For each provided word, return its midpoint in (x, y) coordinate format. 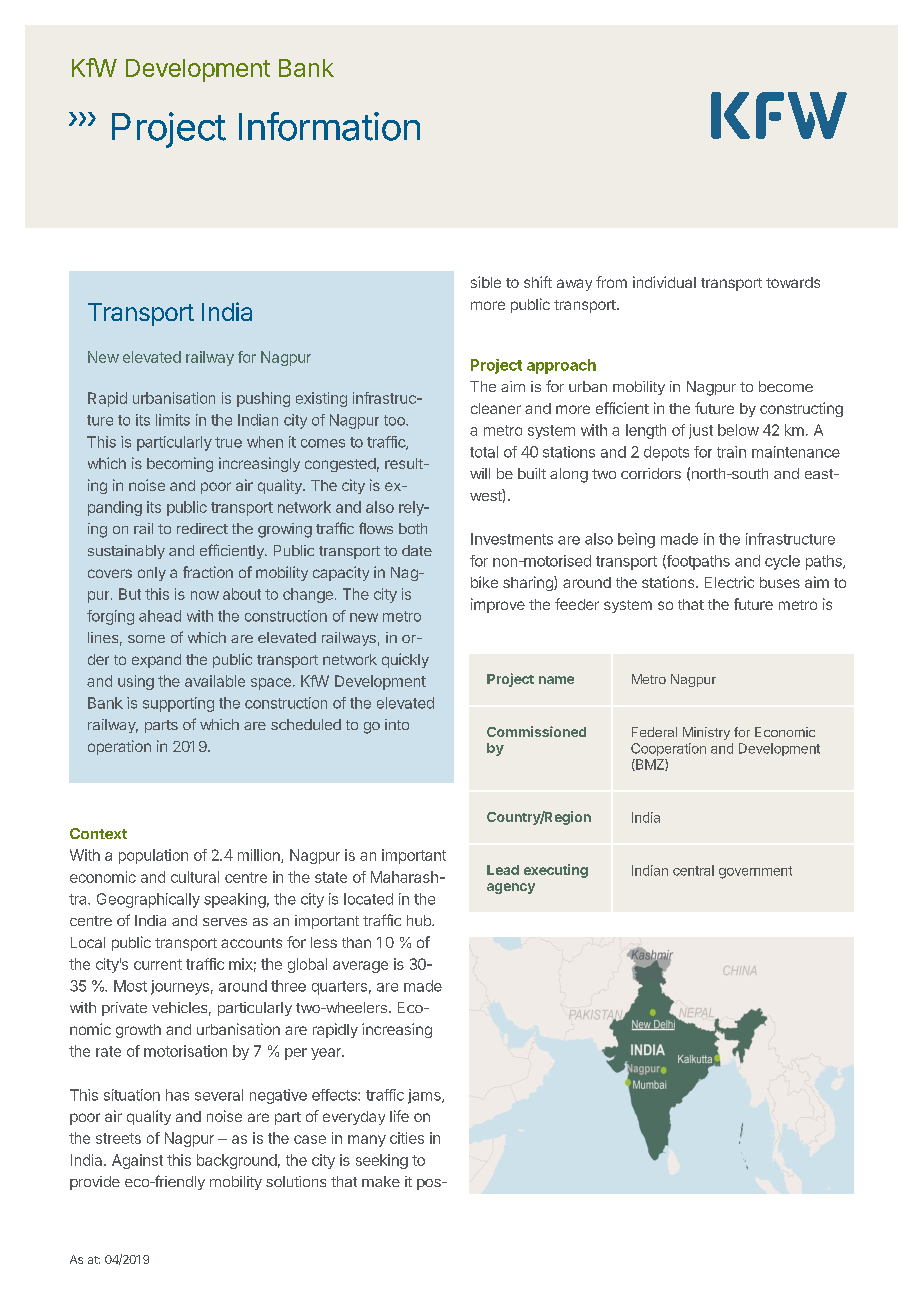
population (153, 856)
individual (664, 282)
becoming (180, 464)
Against (137, 1161)
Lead (503, 870)
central (693, 870)
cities (407, 1138)
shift (538, 282)
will (480, 473)
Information (329, 126)
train (731, 452)
